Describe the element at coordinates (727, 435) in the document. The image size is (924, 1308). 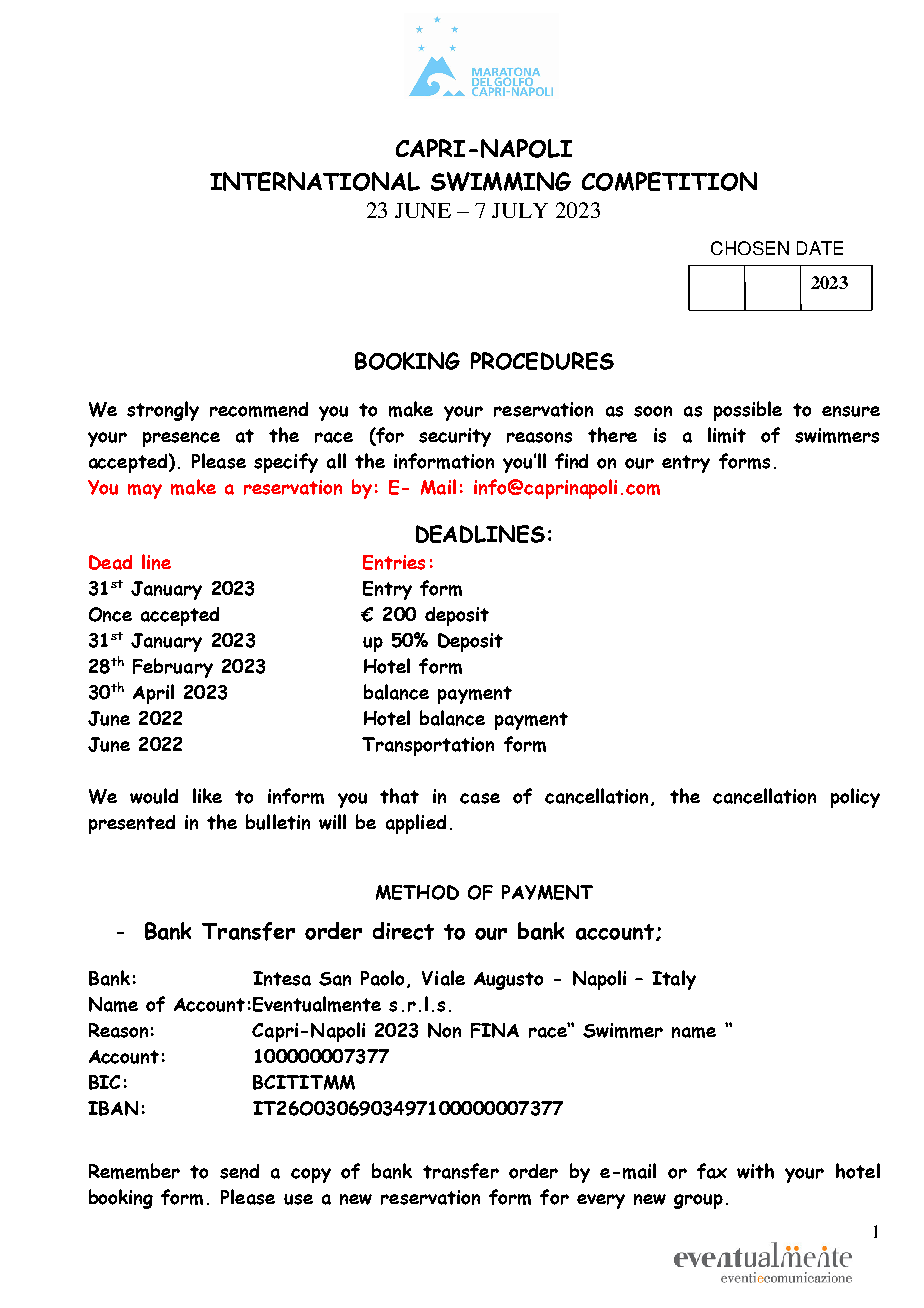
I see `limit` at that location.
